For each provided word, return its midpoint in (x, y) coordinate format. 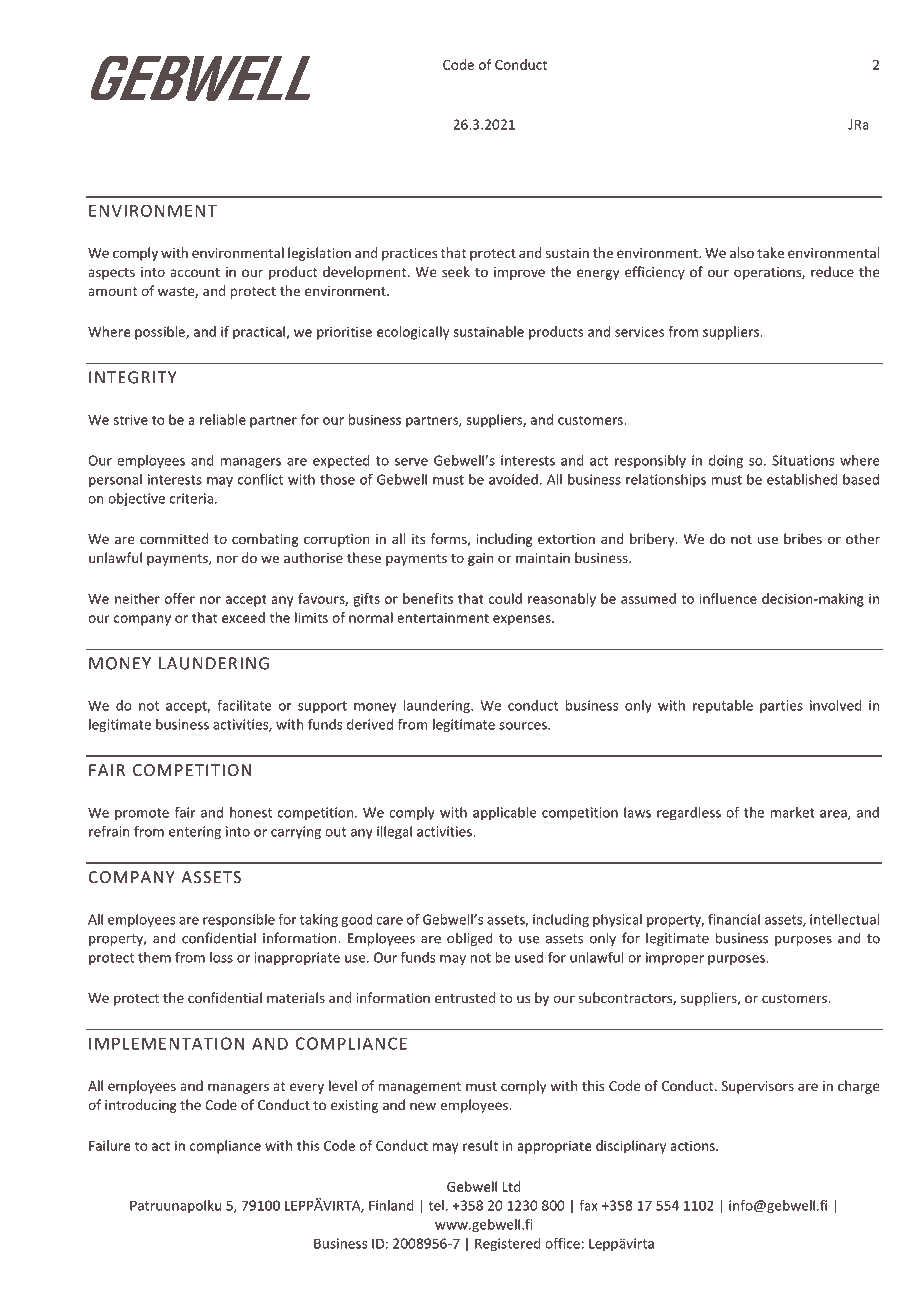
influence (728, 598)
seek (456, 271)
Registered (508, 1245)
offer (180, 598)
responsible (239, 921)
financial (734, 919)
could (505, 598)
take (770, 252)
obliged (470, 939)
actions (693, 1146)
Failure (110, 1145)
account (195, 272)
